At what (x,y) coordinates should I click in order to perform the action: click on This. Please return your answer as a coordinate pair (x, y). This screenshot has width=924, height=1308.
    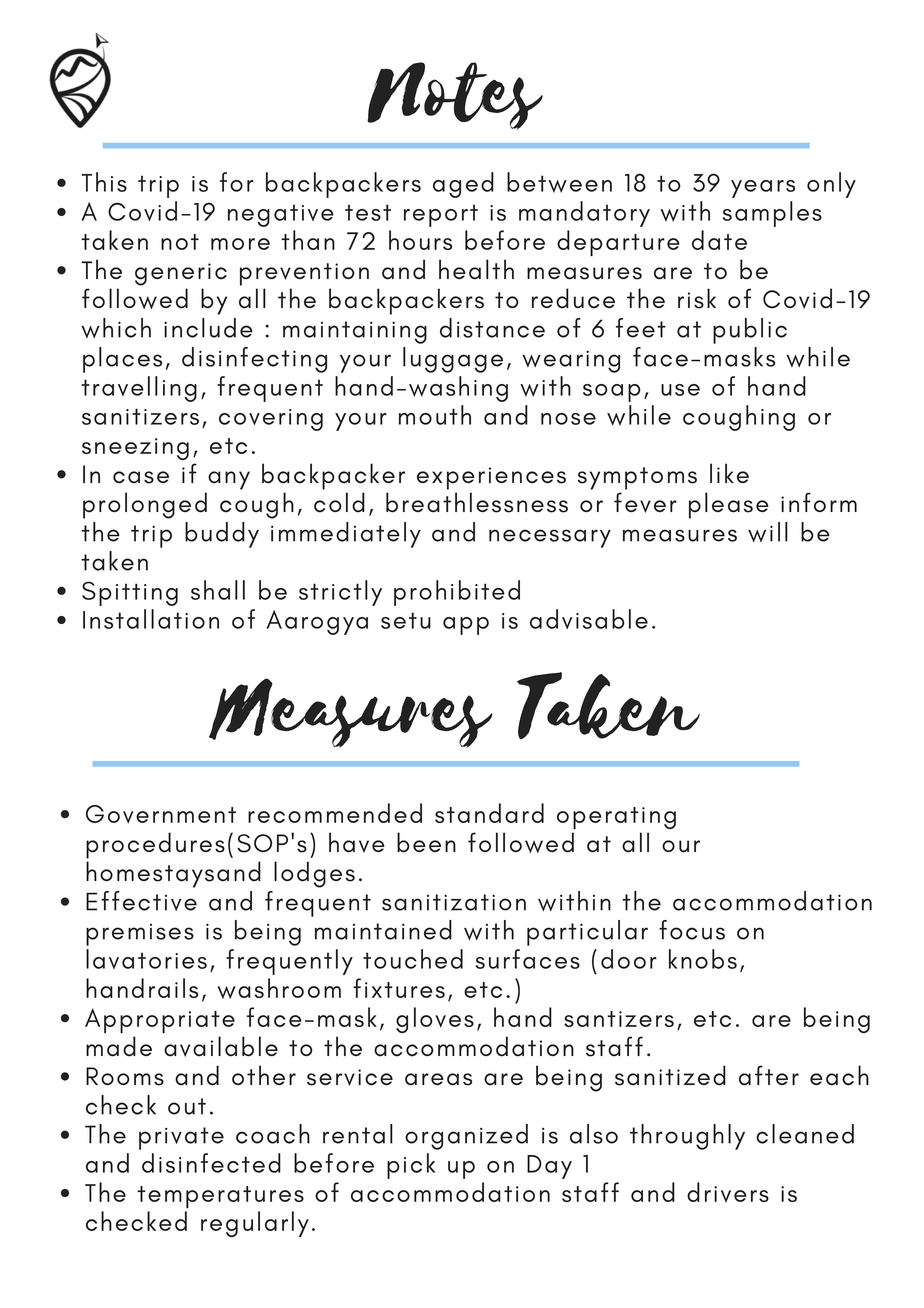
    Looking at the image, I should click on (104, 182).
